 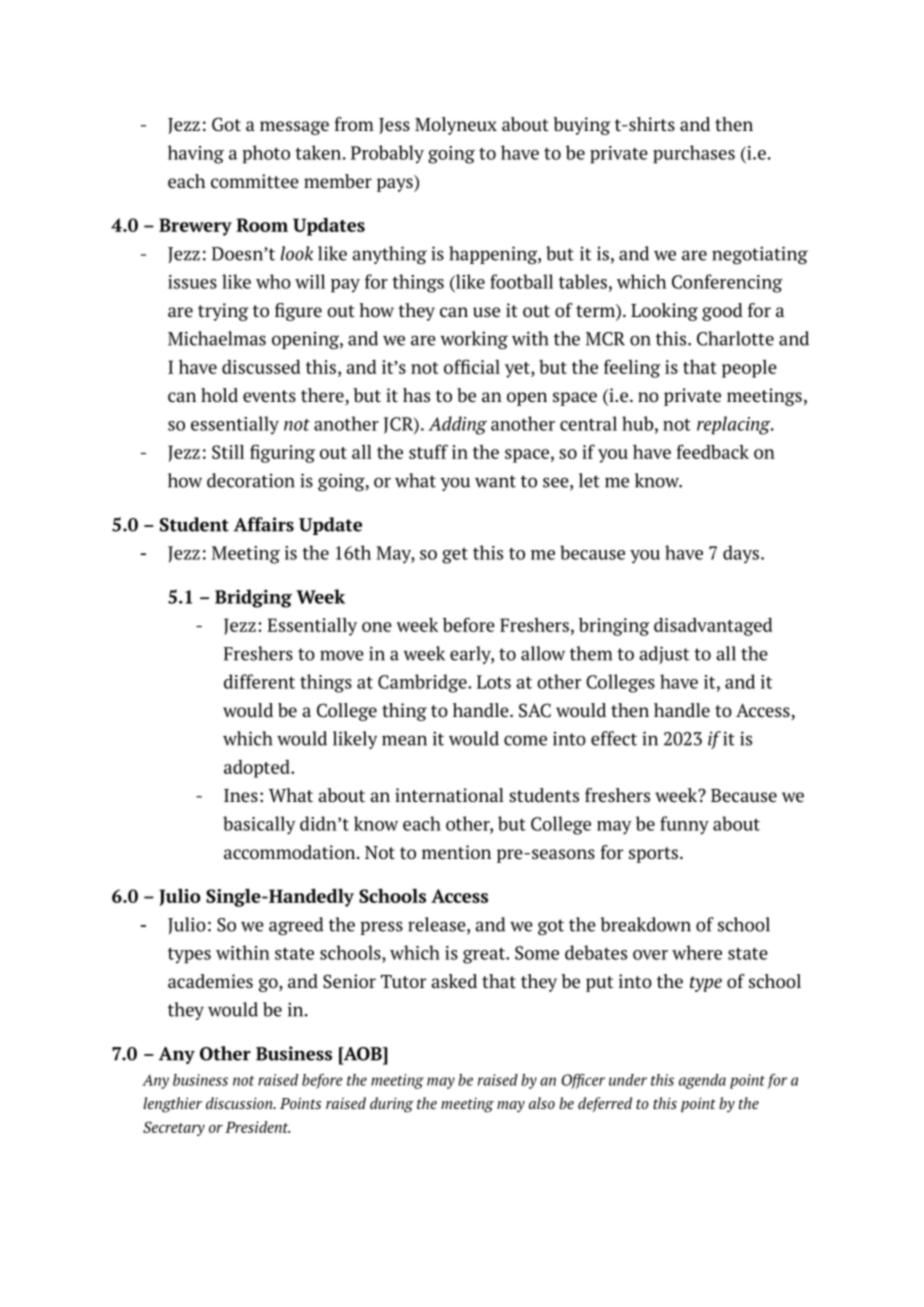 What do you see at coordinates (694, 154) in the screenshot?
I see `purchases` at bounding box center [694, 154].
